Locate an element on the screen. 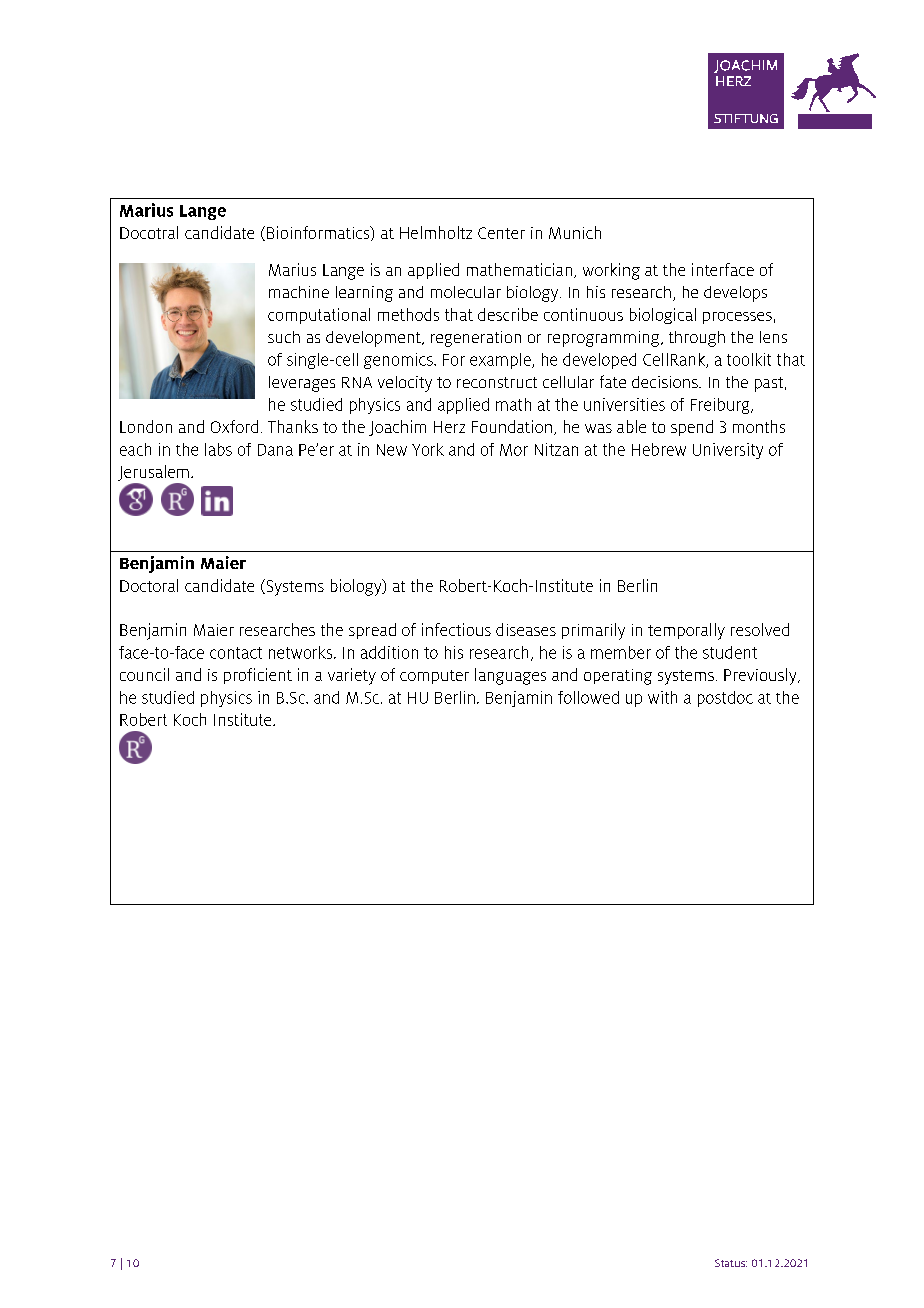 The width and height of the screenshot is (924, 1308). working is located at coordinates (611, 271).
